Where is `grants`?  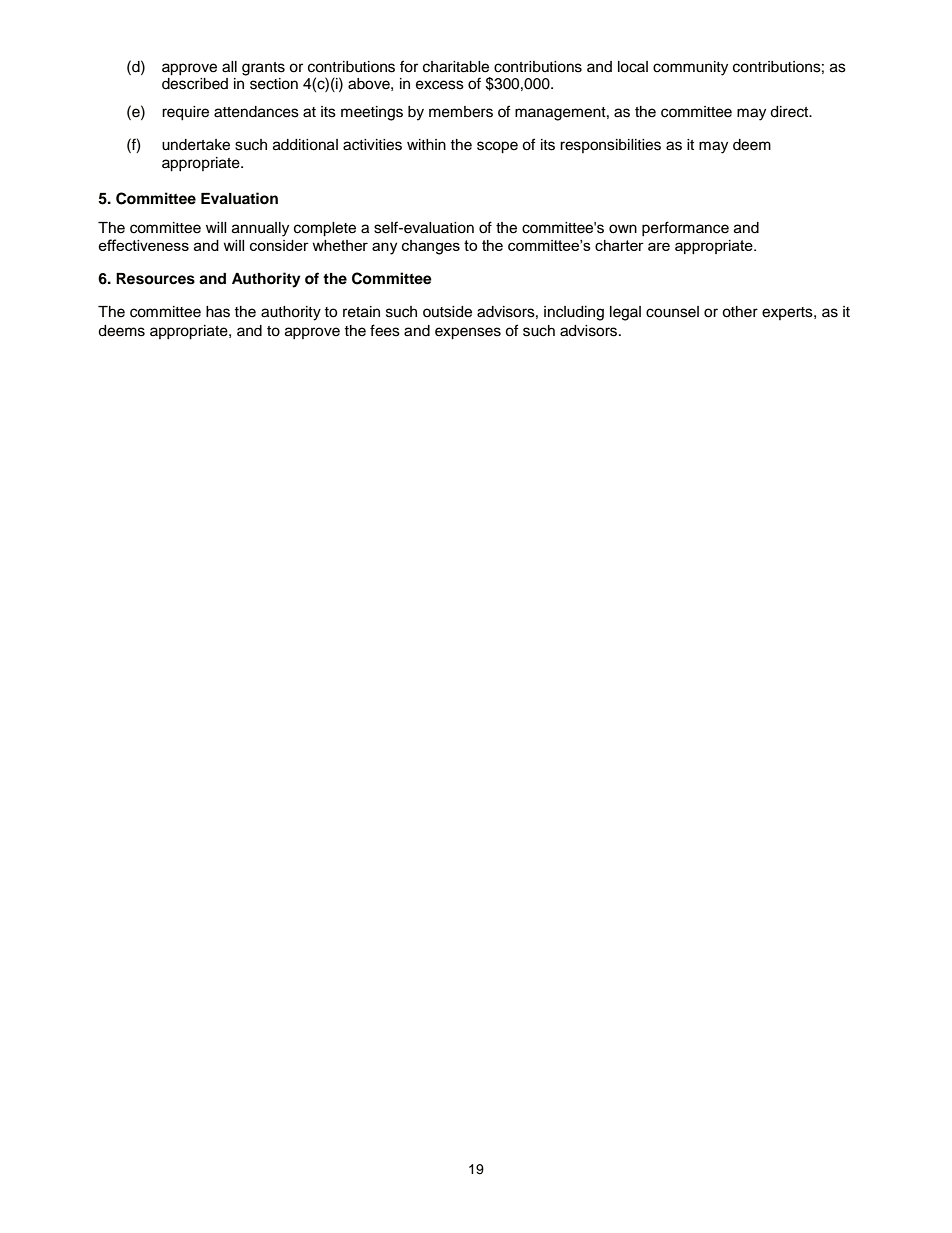 grants is located at coordinates (263, 69).
